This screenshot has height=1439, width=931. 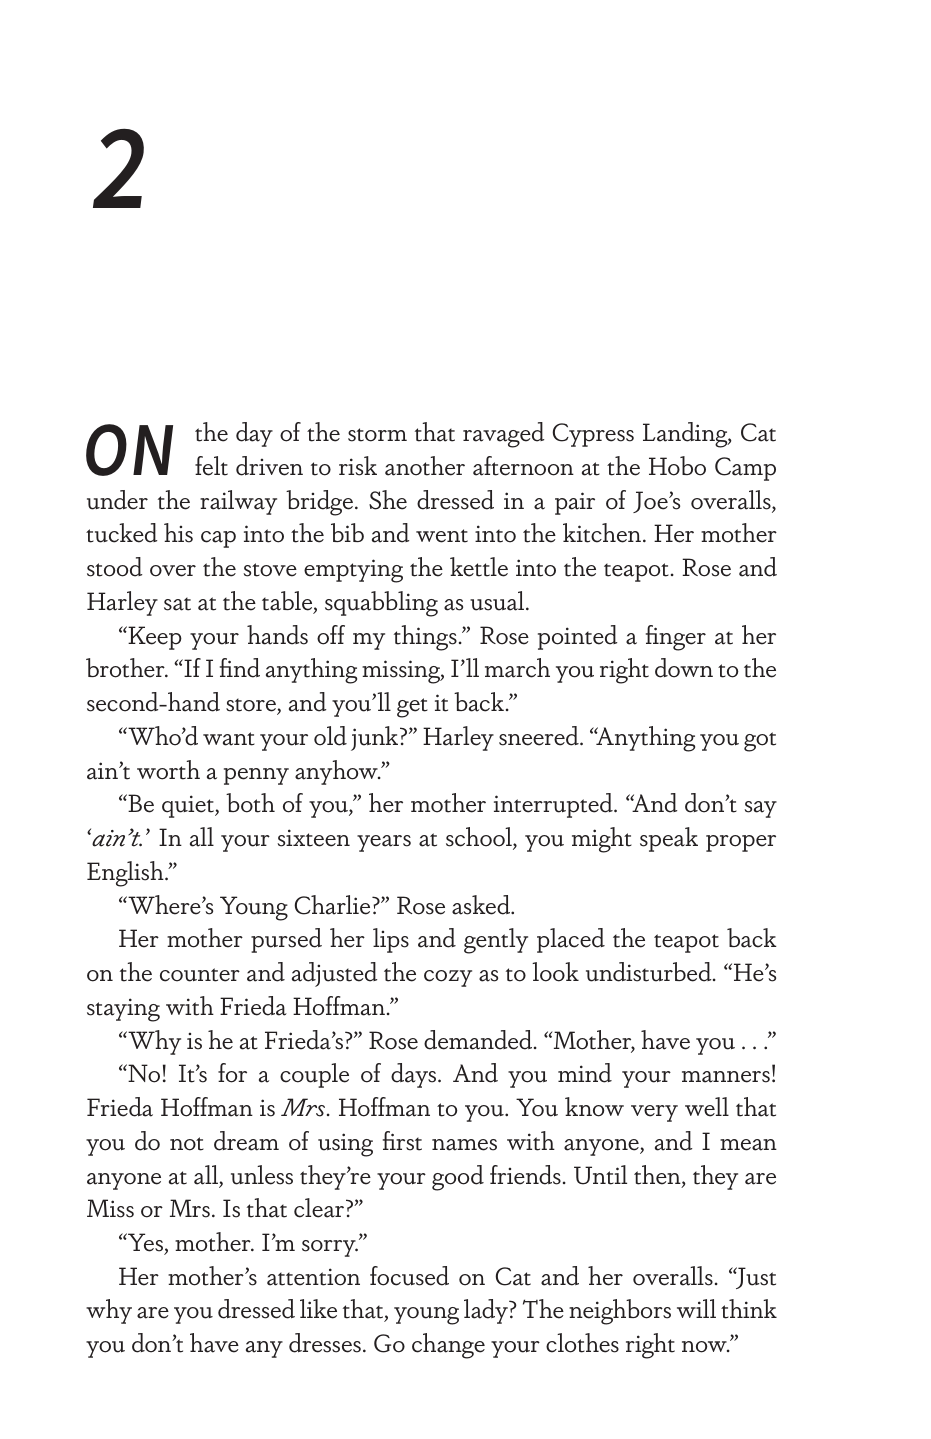 I want to click on well, so click(x=707, y=1107).
